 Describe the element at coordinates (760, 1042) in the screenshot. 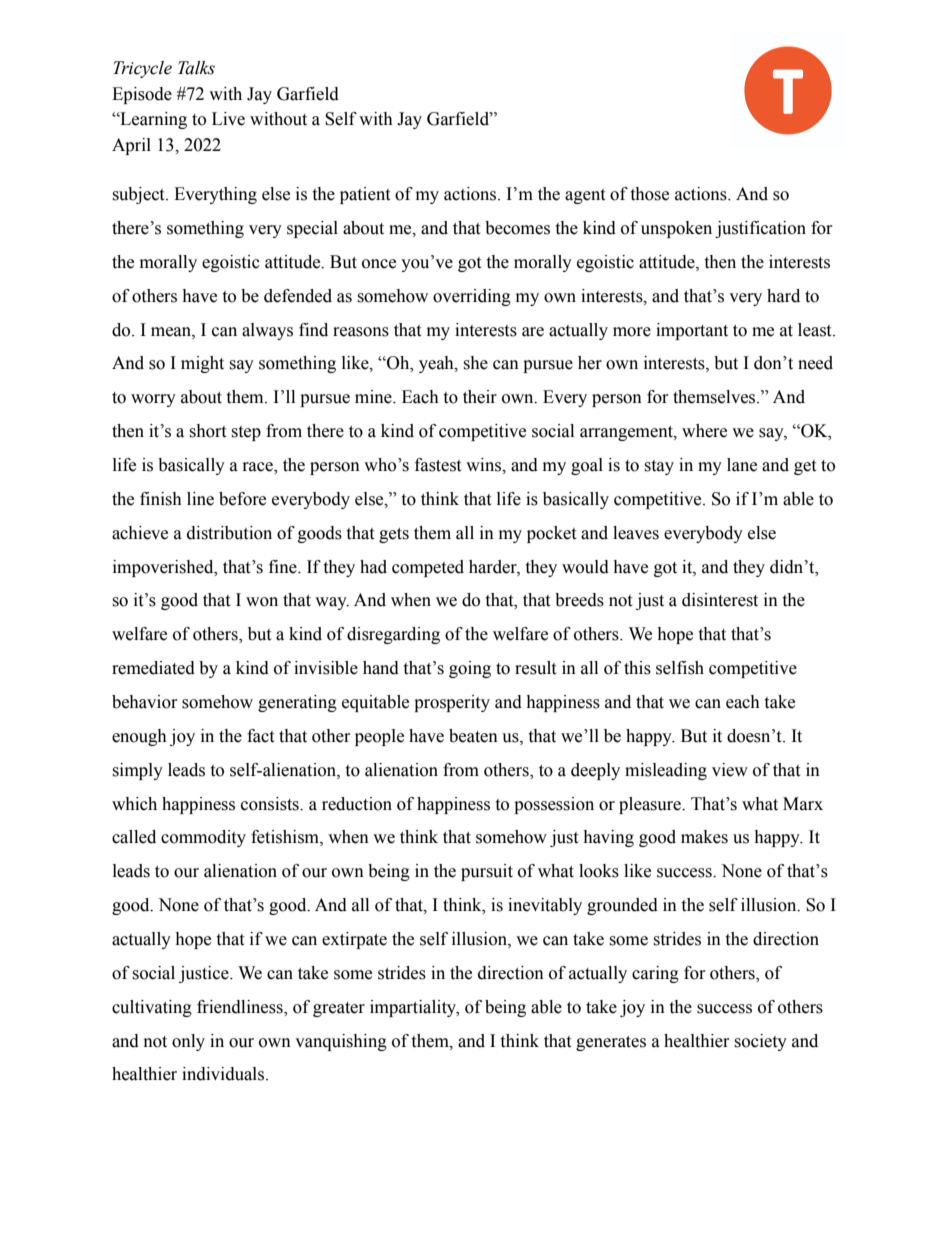

I see `society` at that location.
